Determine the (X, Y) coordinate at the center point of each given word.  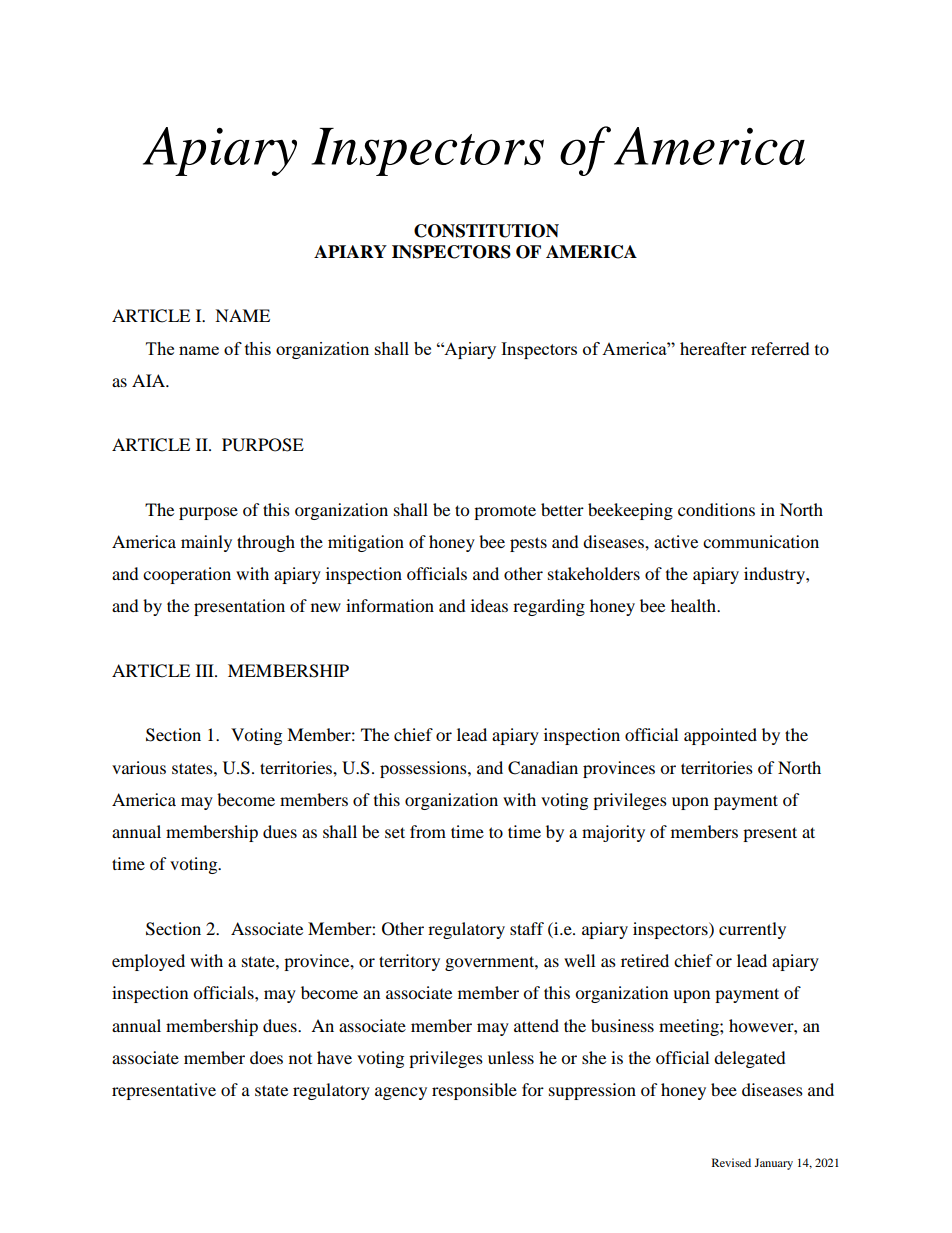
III (206, 670)
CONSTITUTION (486, 231)
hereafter (713, 348)
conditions (716, 509)
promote (505, 512)
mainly (206, 543)
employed (148, 962)
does (266, 1057)
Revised (731, 1162)
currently (752, 930)
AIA (149, 380)
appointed (720, 736)
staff (527, 928)
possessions (424, 769)
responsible (474, 1091)
